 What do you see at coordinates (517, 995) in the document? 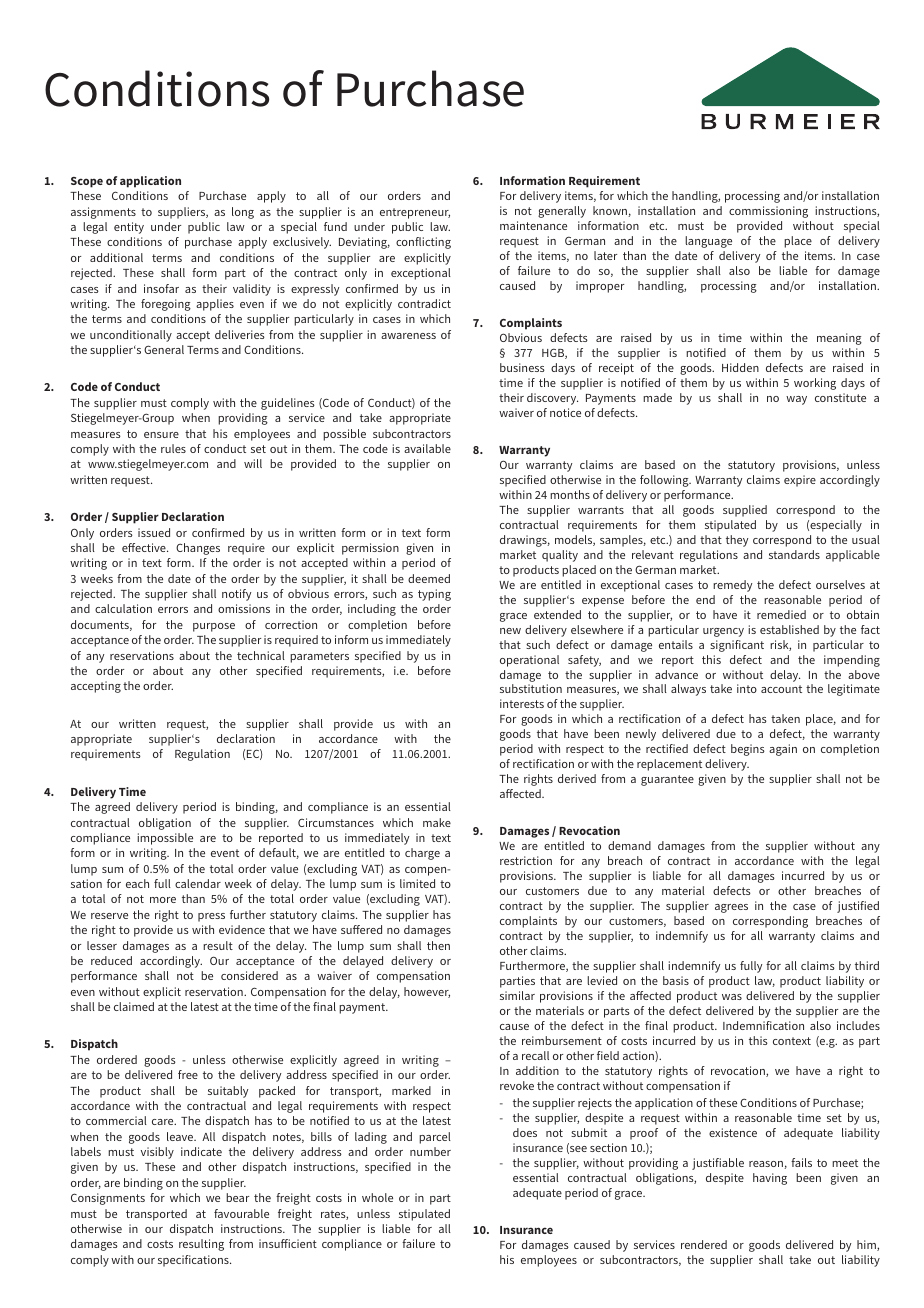
I see `similar` at bounding box center [517, 995].
